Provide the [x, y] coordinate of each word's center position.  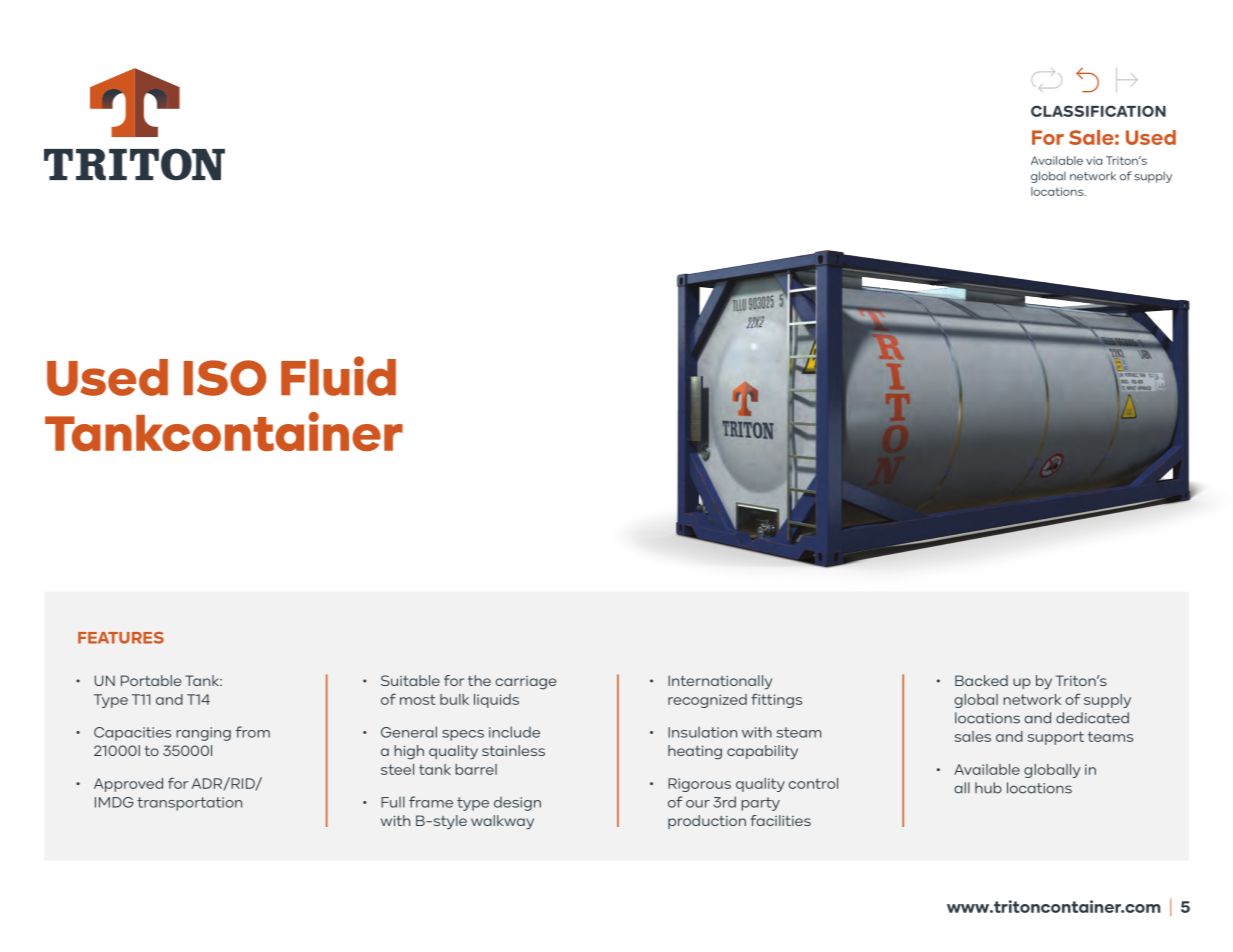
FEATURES [121, 638]
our [698, 804]
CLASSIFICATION [1098, 111]
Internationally [720, 682]
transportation [189, 804]
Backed [981, 680]
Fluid [338, 376]
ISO [225, 378]
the [479, 680]
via [1094, 160]
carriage [525, 683]
